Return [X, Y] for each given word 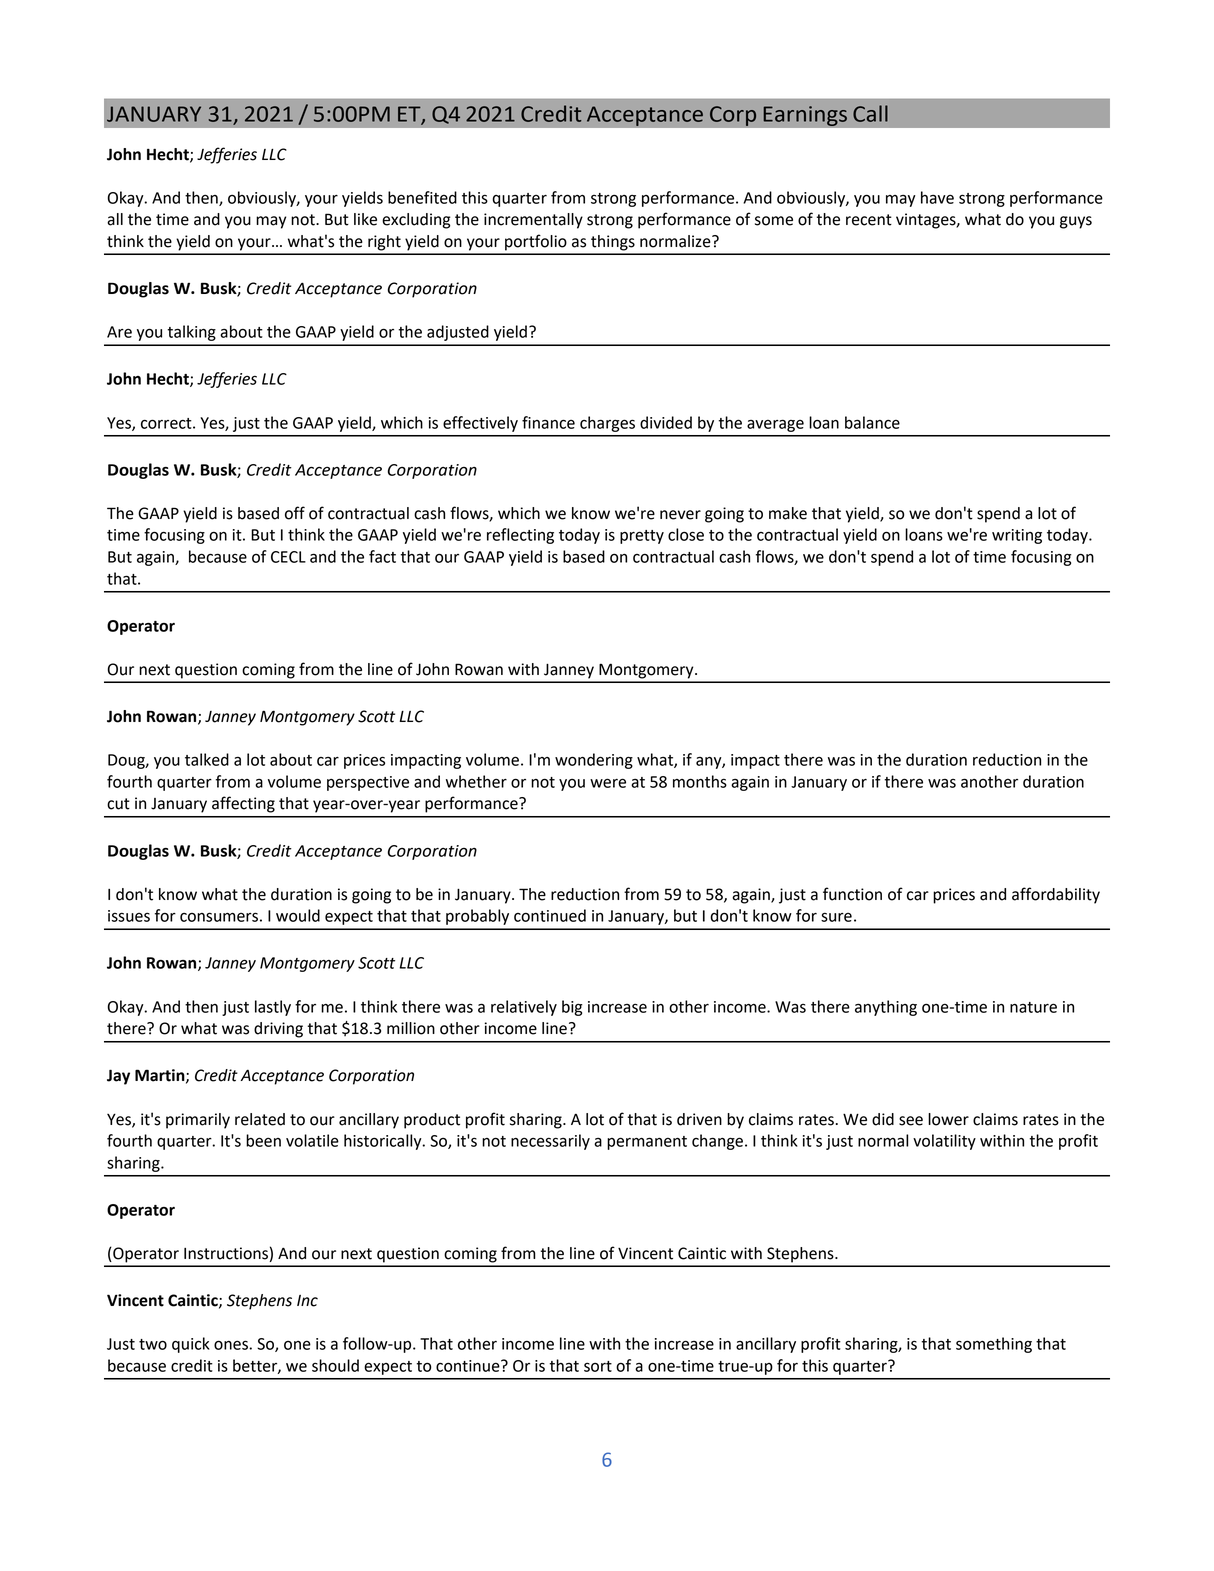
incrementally [533, 221]
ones [232, 1345]
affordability [1056, 895]
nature [1033, 1007]
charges [607, 424]
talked [207, 759]
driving [278, 1030]
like [365, 219]
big [572, 1008]
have [937, 197]
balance [872, 422]
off [295, 513]
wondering [594, 761]
